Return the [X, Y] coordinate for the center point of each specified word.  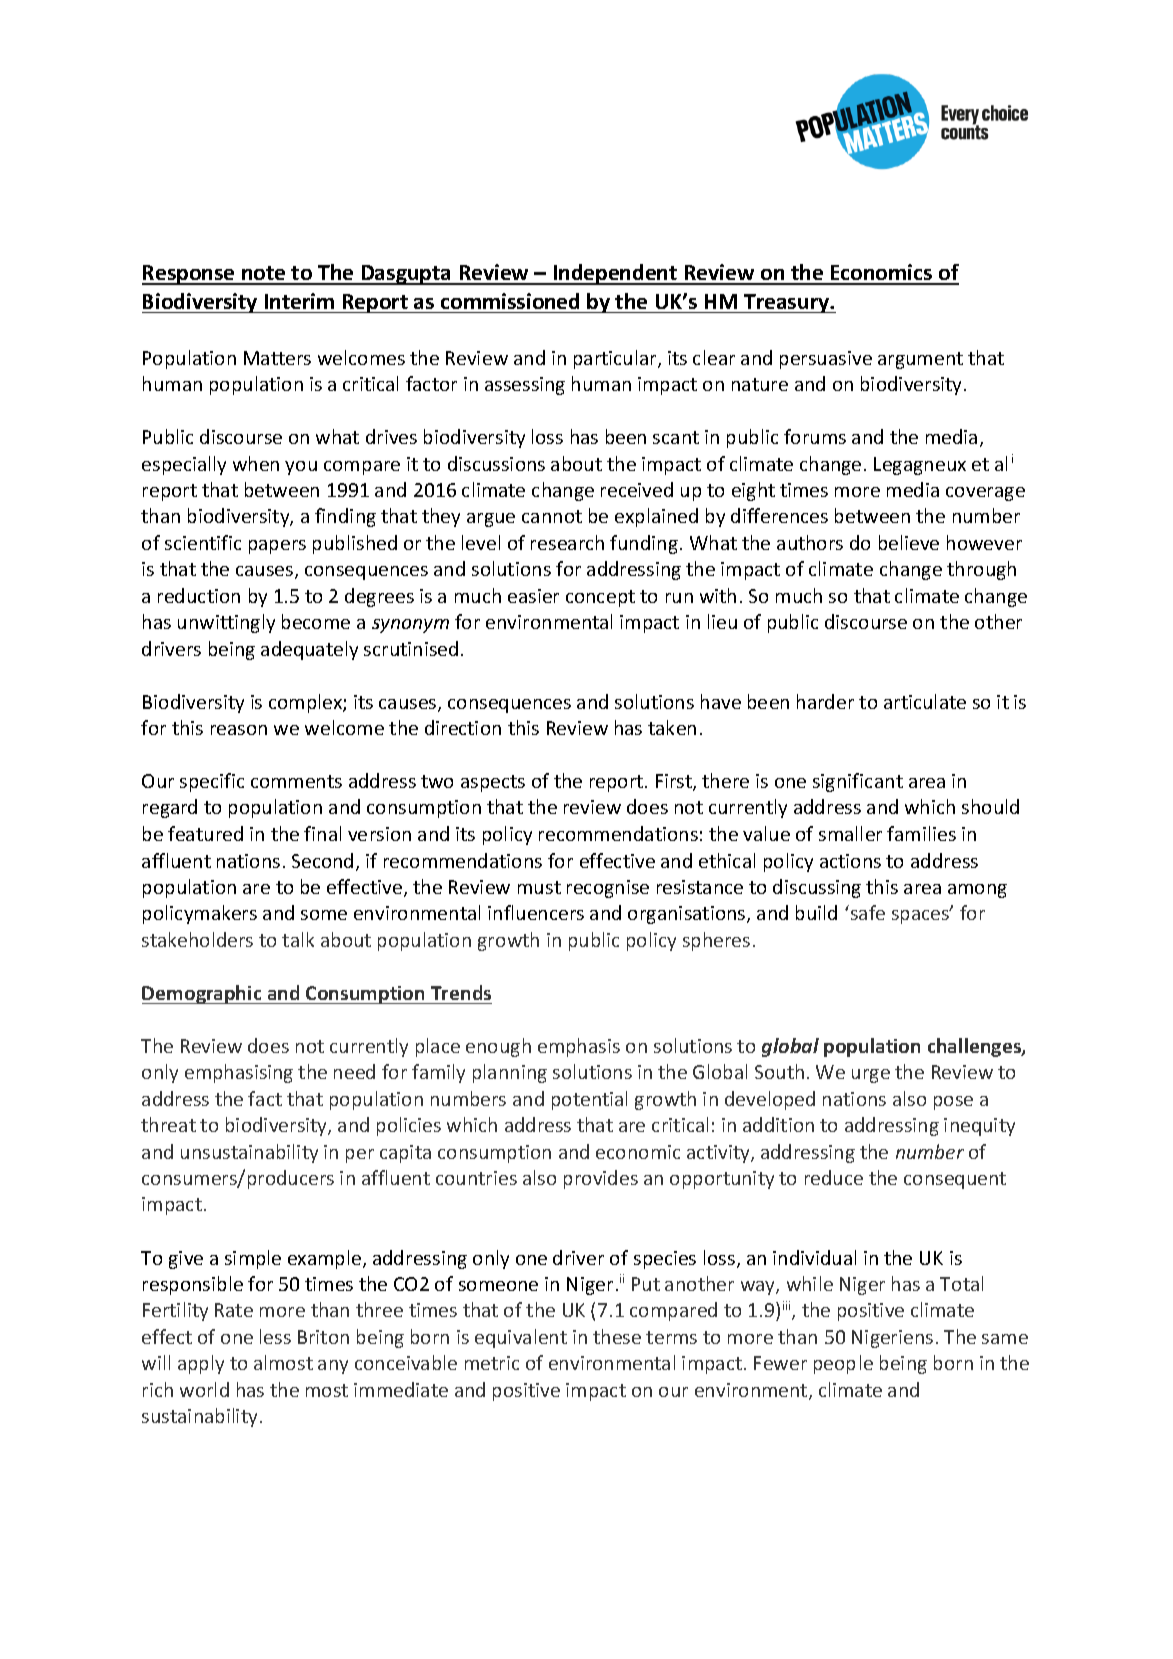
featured [205, 833]
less [275, 1336]
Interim [299, 301]
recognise [608, 889]
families [921, 833]
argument [920, 360]
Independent [615, 274]
